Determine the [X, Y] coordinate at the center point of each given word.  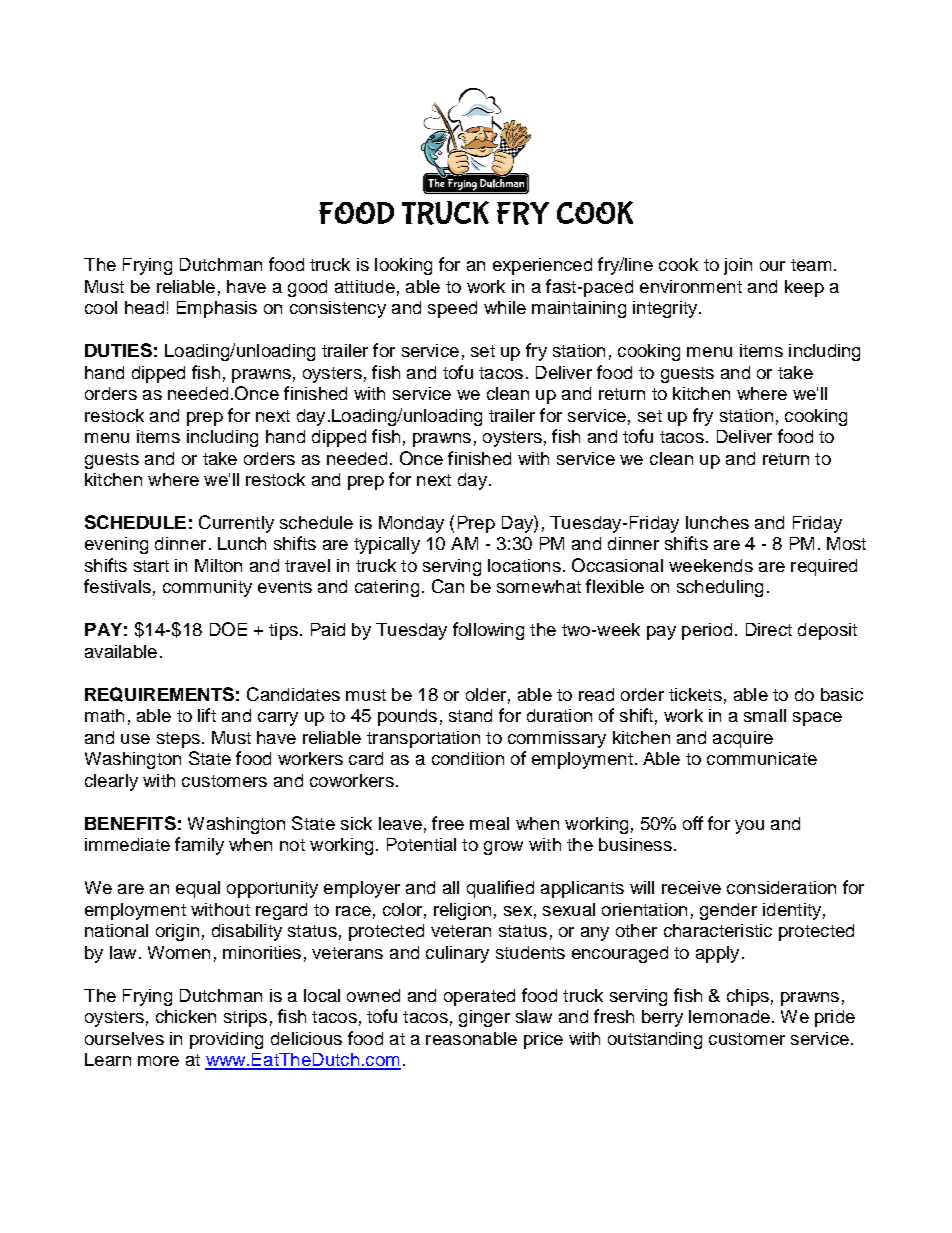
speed [452, 309]
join [738, 266]
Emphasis [217, 309]
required [824, 567]
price [543, 1040]
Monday [411, 524]
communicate [762, 758]
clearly [111, 782]
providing [226, 1040]
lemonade [729, 1016]
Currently [236, 524]
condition [468, 758]
